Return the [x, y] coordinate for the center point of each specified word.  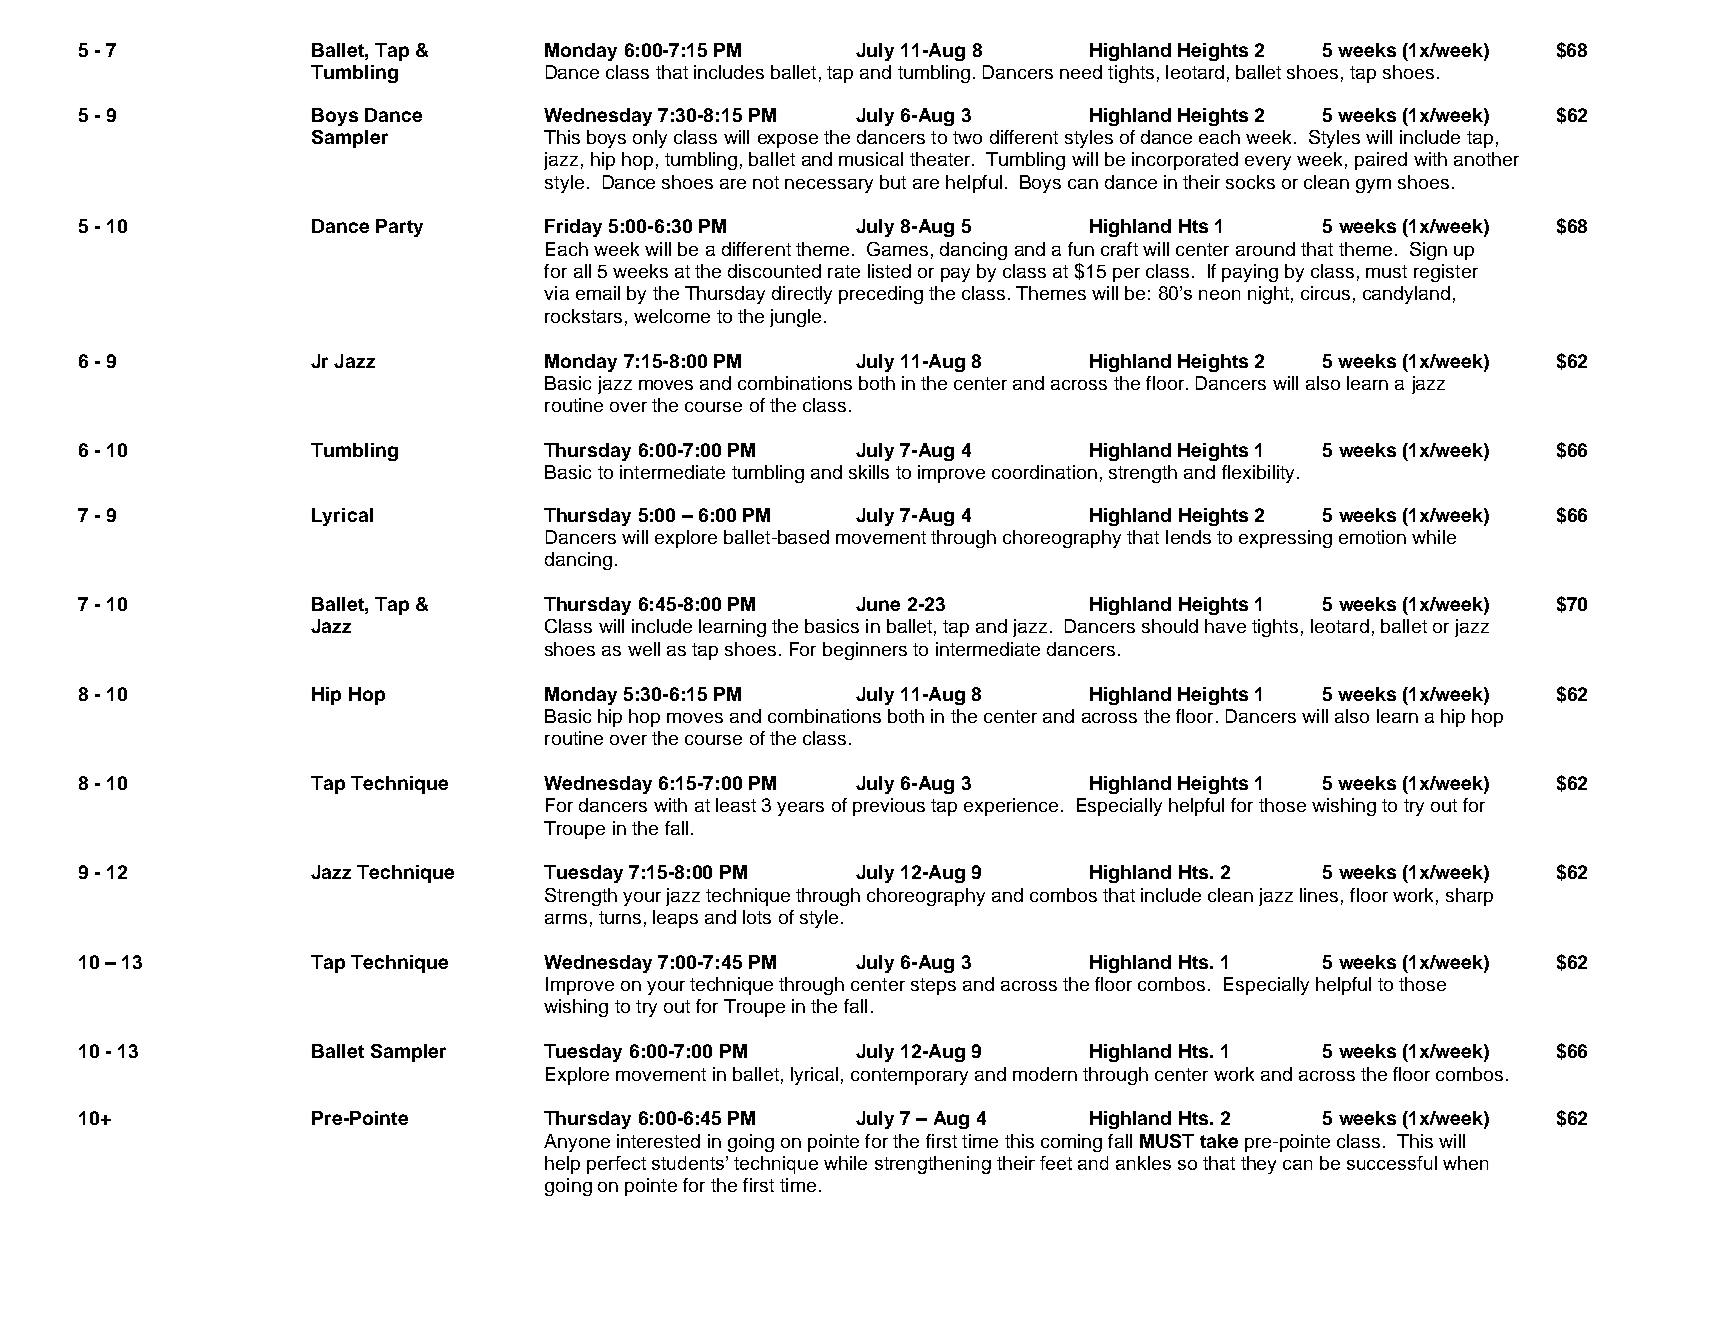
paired [1381, 161]
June [878, 604]
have [1225, 626]
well [644, 649]
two [967, 137]
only [650, 139]
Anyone [577, 1143]
